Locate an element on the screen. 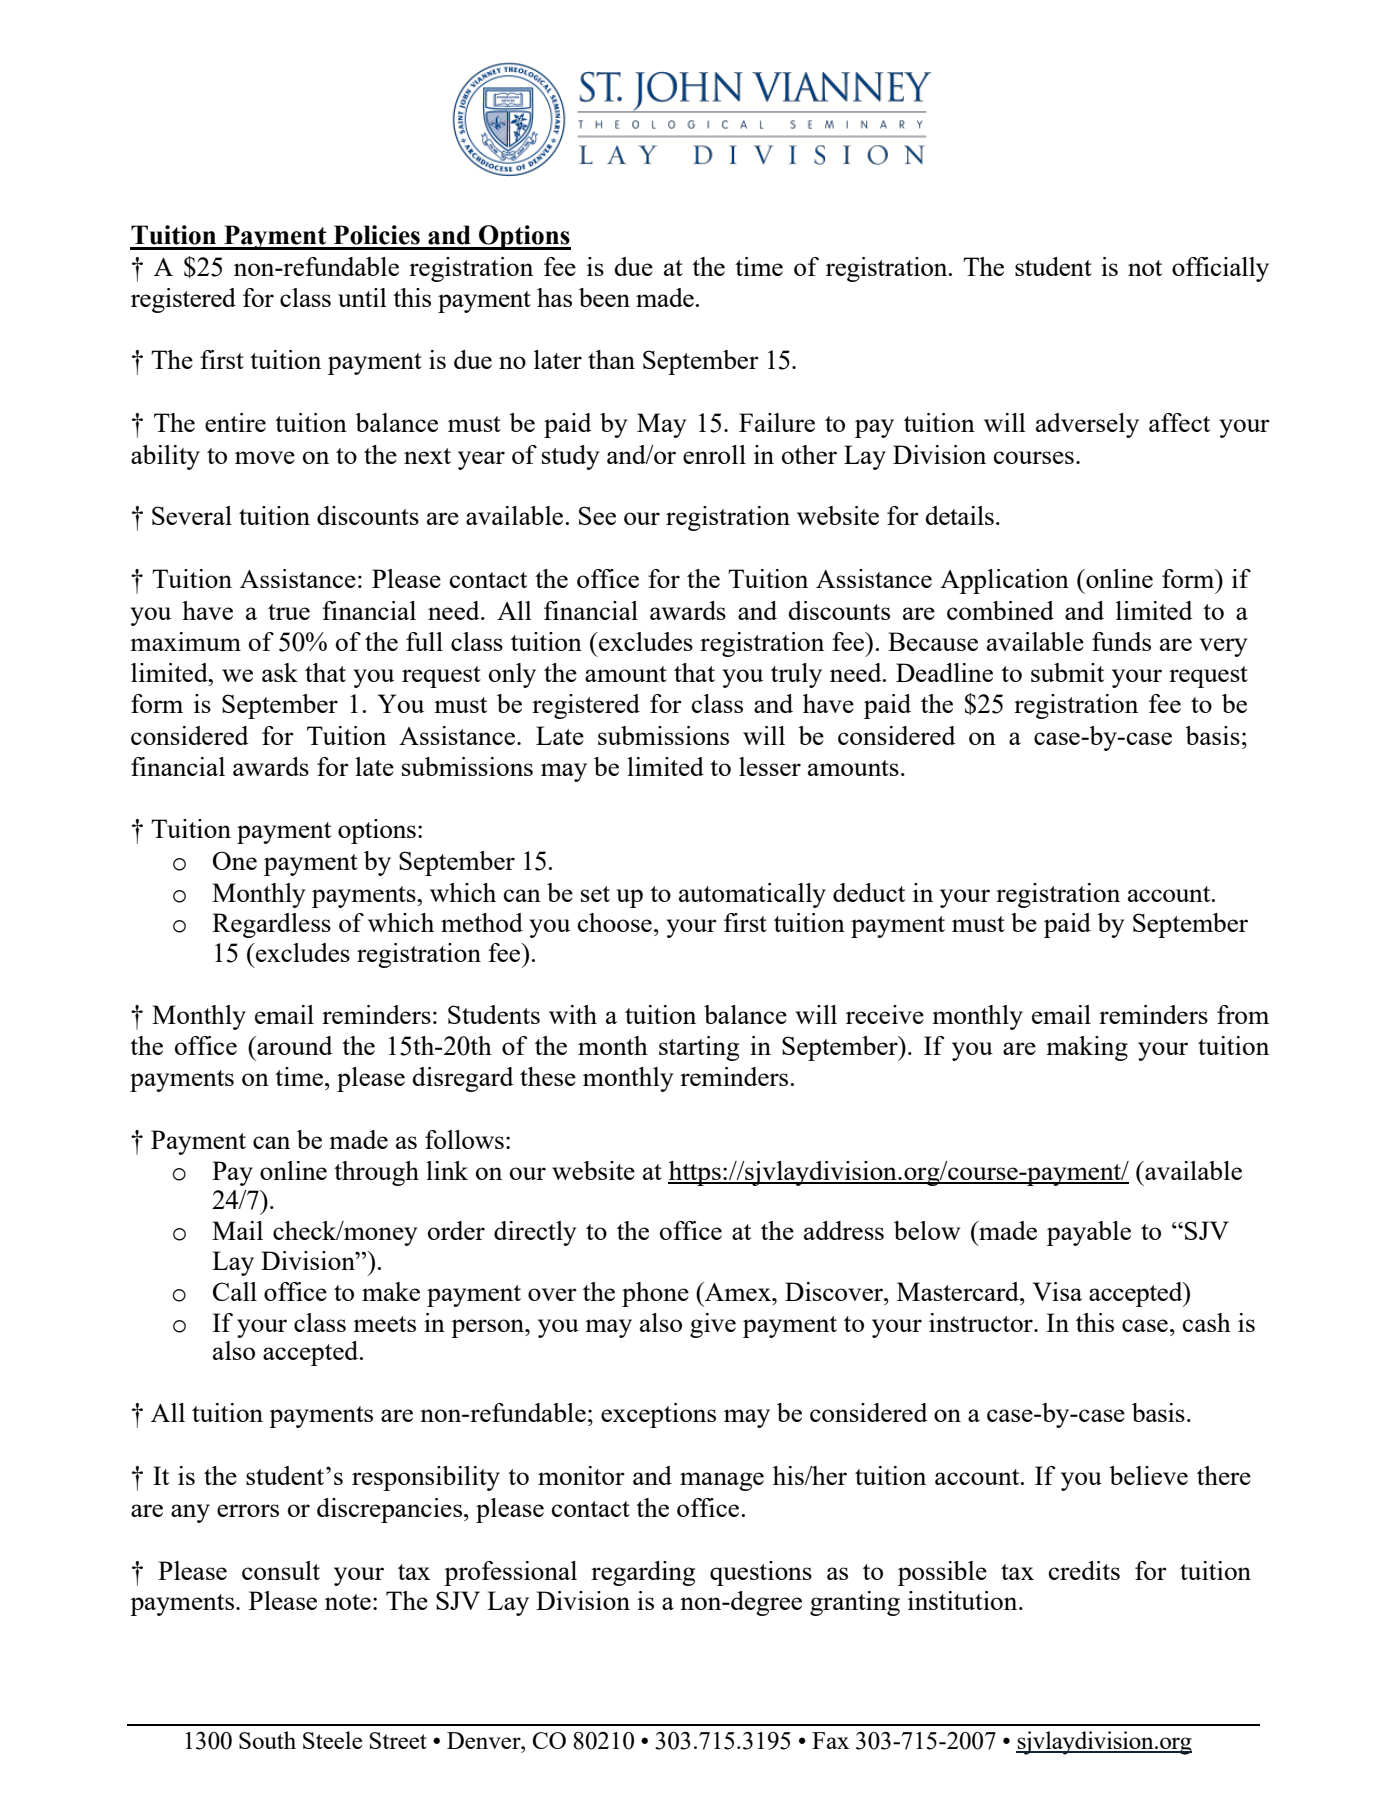  officially is located at coordinates (1220, 269).
